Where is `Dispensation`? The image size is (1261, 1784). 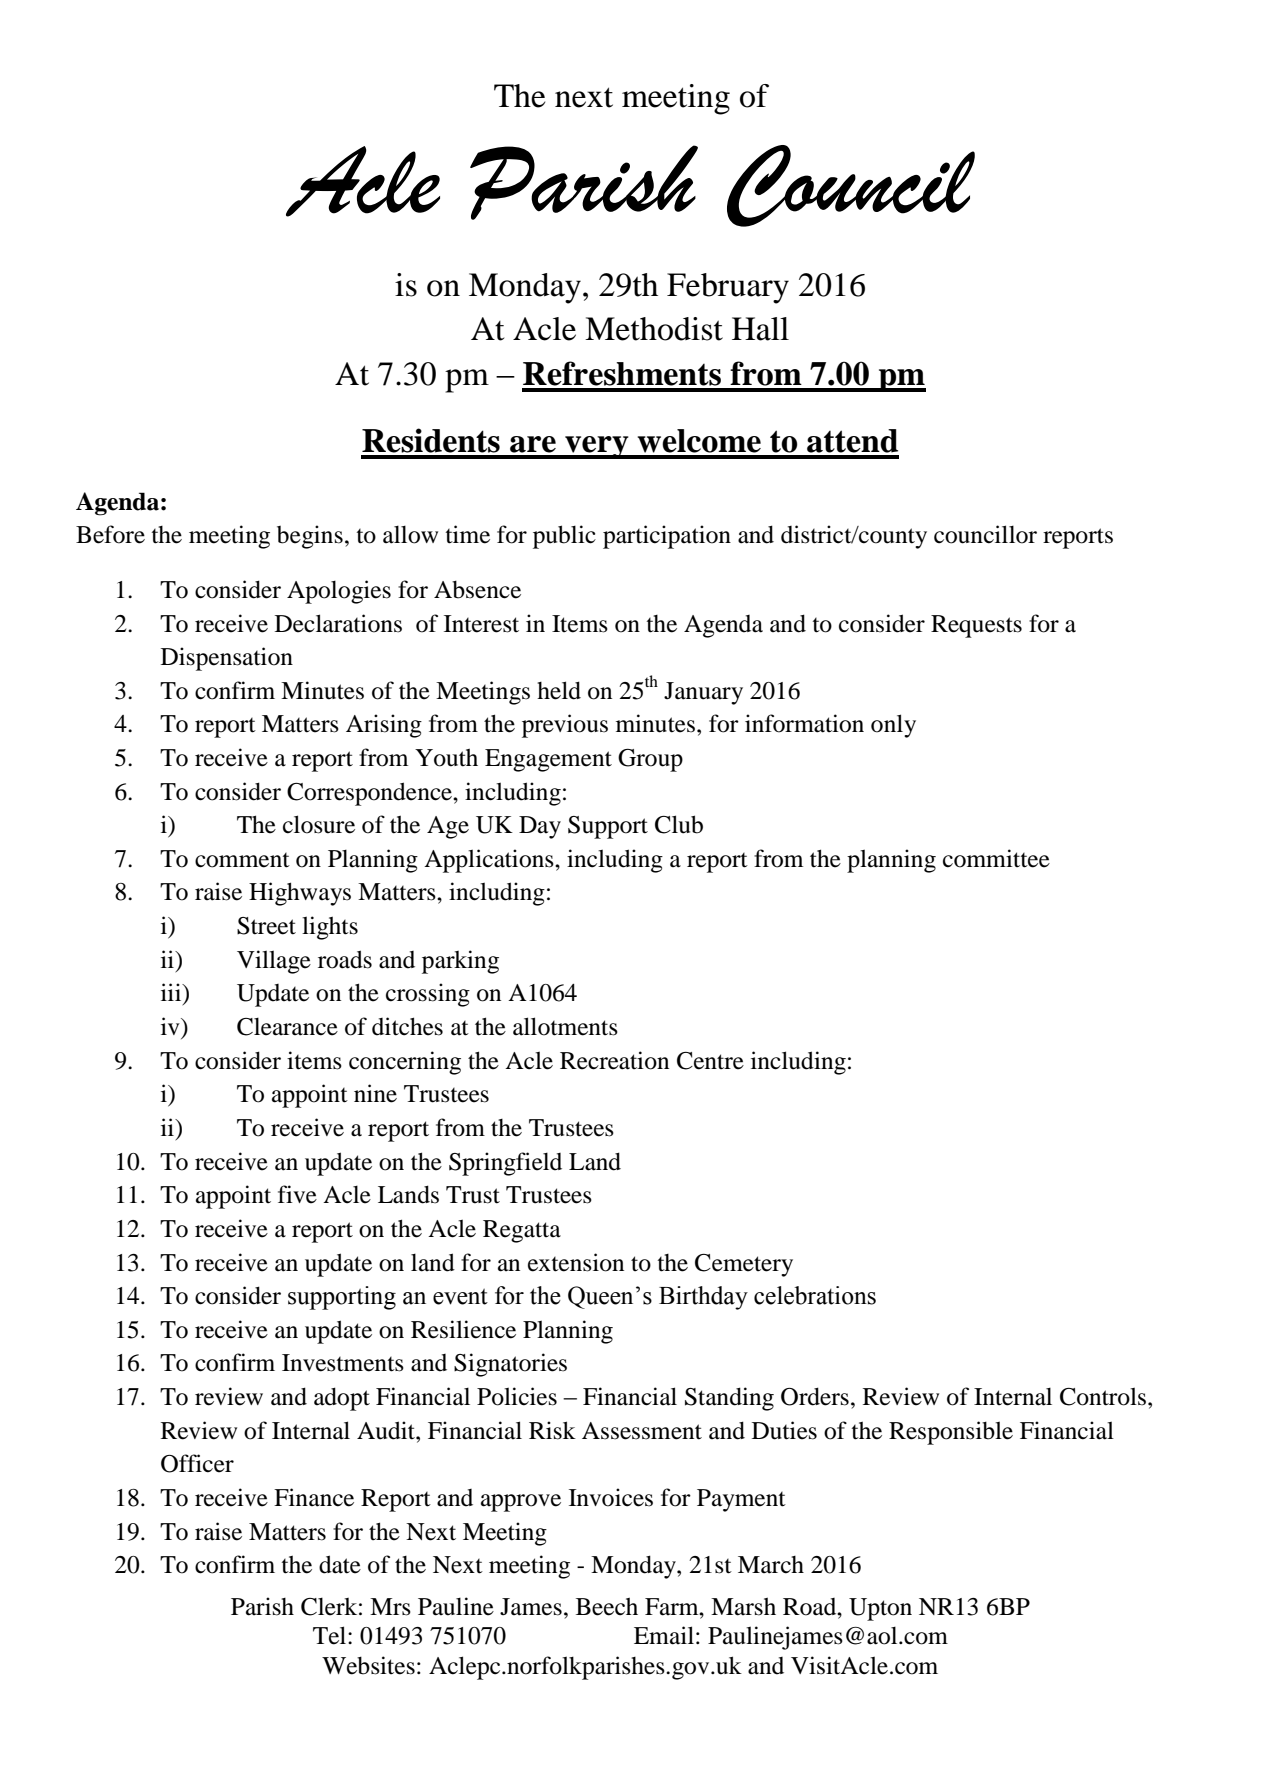 Dispensation is located at coordinates (227, 659).
